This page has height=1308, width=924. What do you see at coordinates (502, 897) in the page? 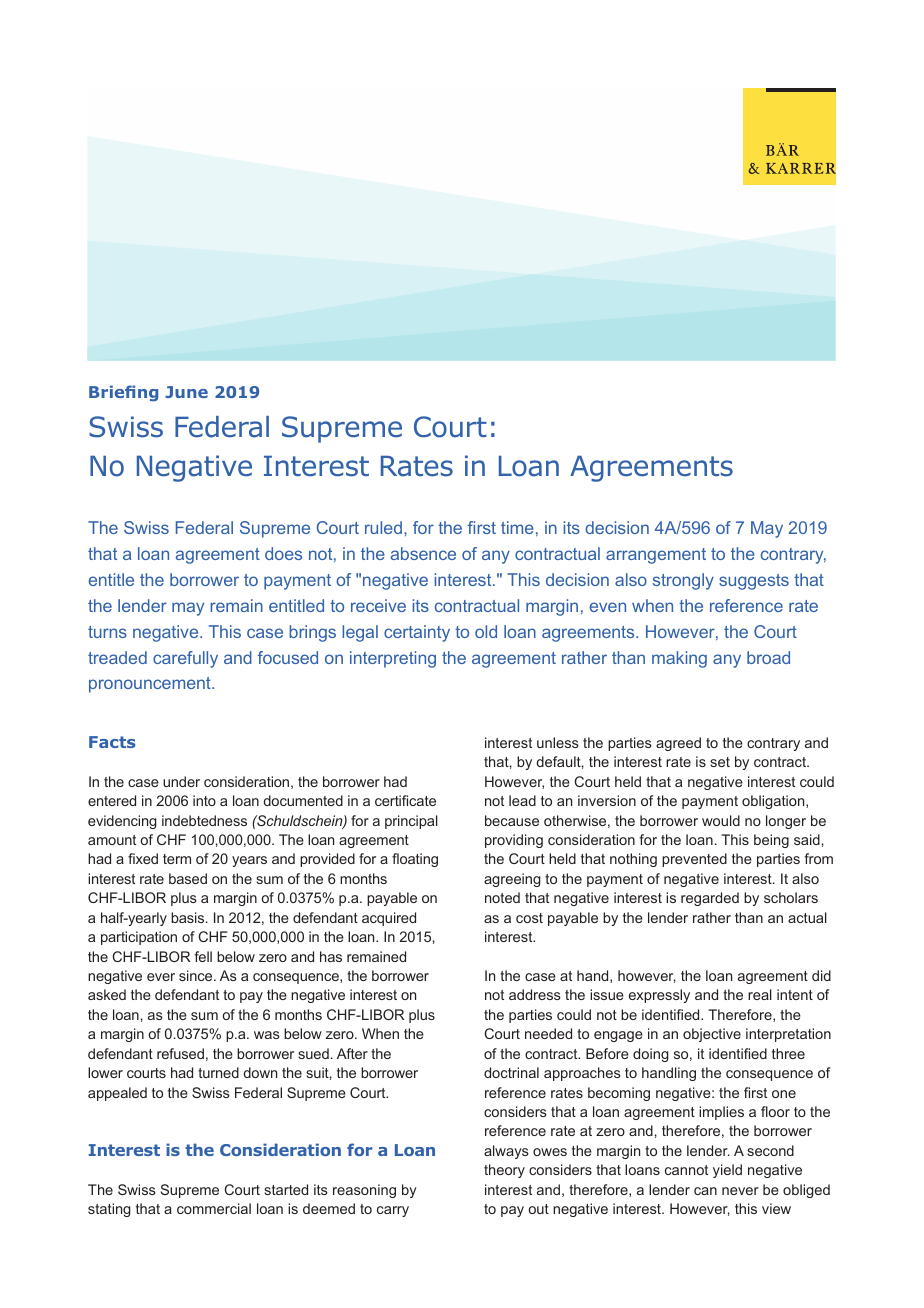
I see `noted` at bounding box center [502, 897].
